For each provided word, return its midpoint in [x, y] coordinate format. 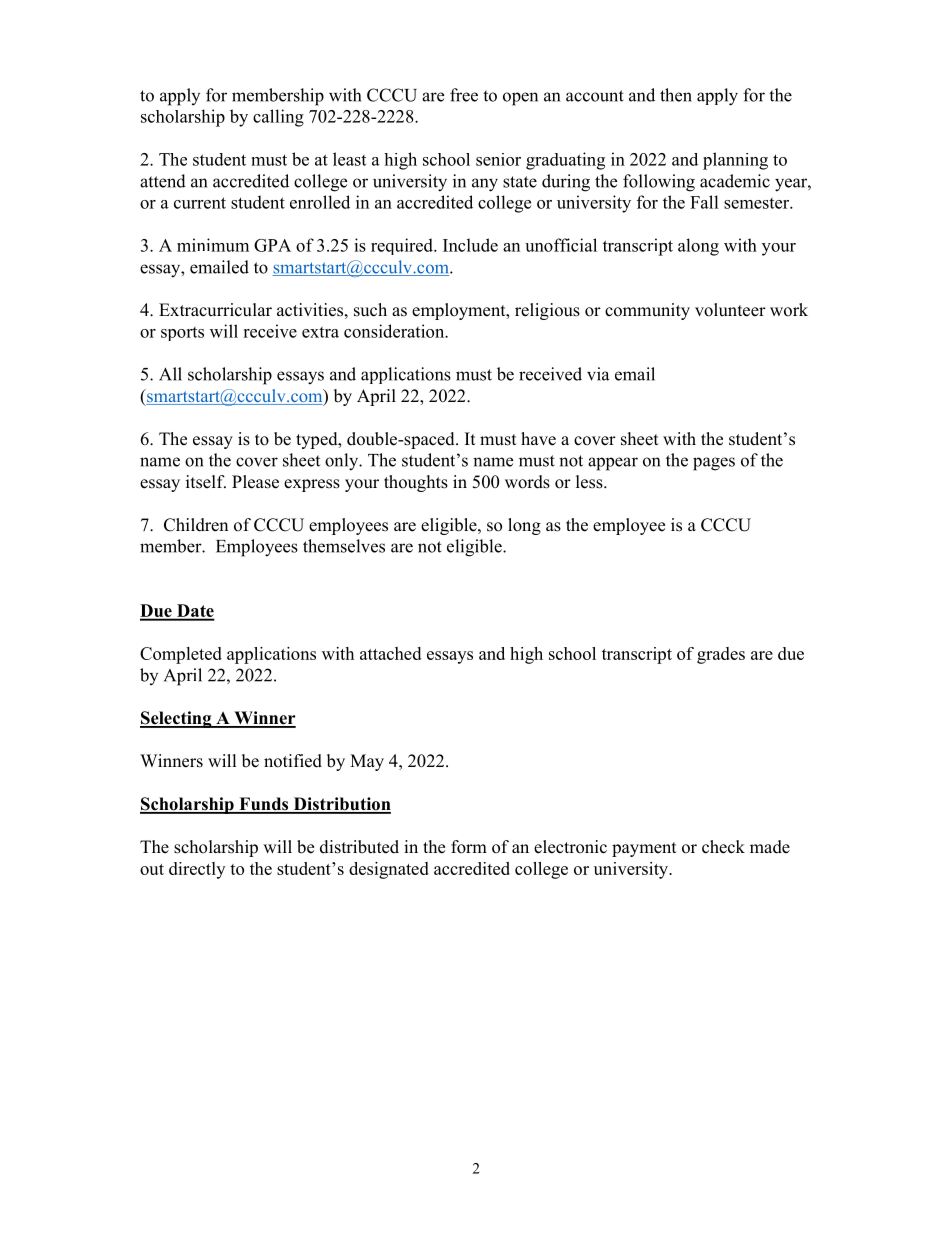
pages [714, 464]
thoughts [416, 483]
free [464, 95]
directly [197, 870]
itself [206, 482]
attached [390, 653]
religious [547, 311]
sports [182, 334]
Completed [181, 655]
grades [721, 655]
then [676, 95]
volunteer [730, 310]
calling [278, 118]
